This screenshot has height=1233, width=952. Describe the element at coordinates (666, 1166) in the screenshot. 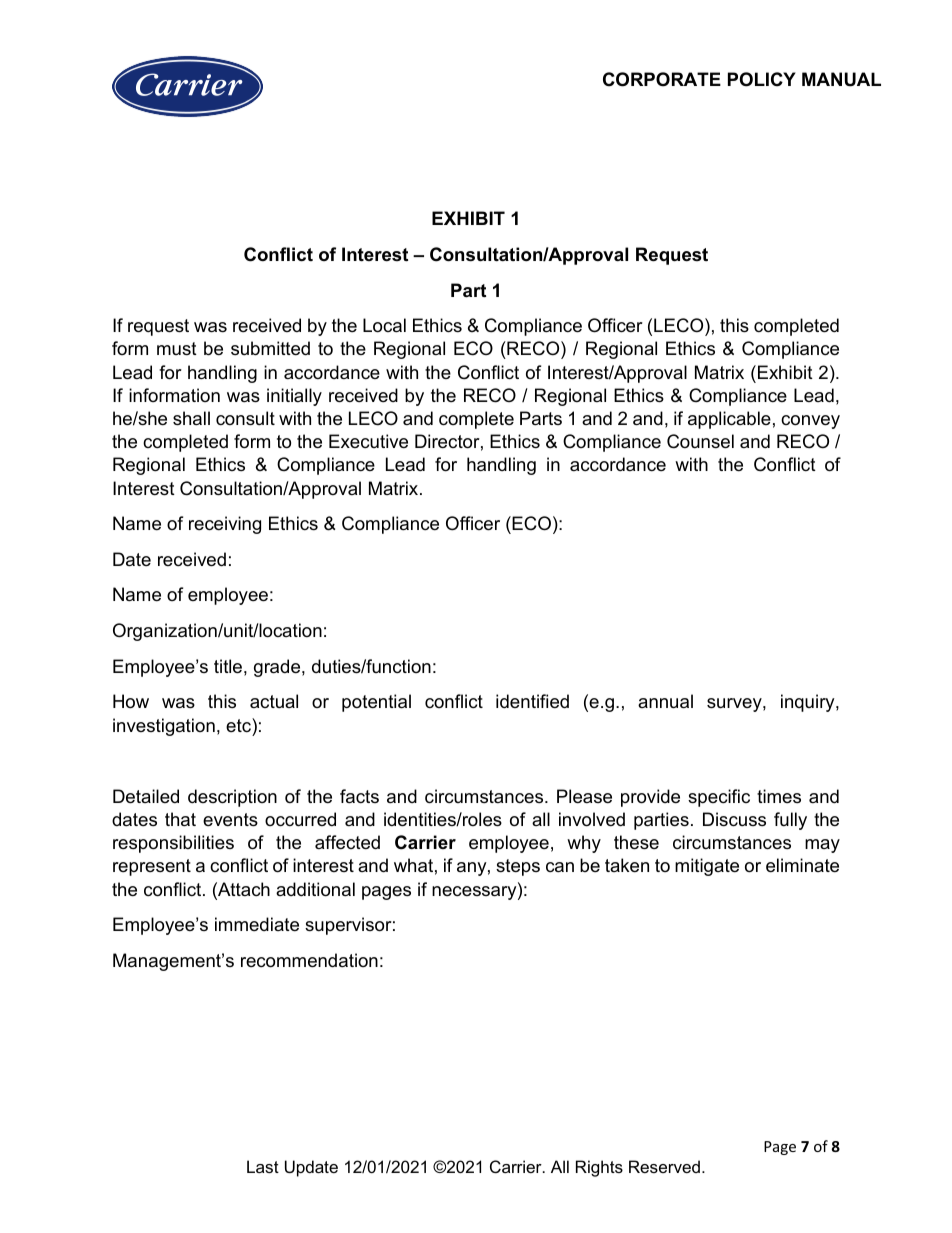

I see `Reserved` at that location.
